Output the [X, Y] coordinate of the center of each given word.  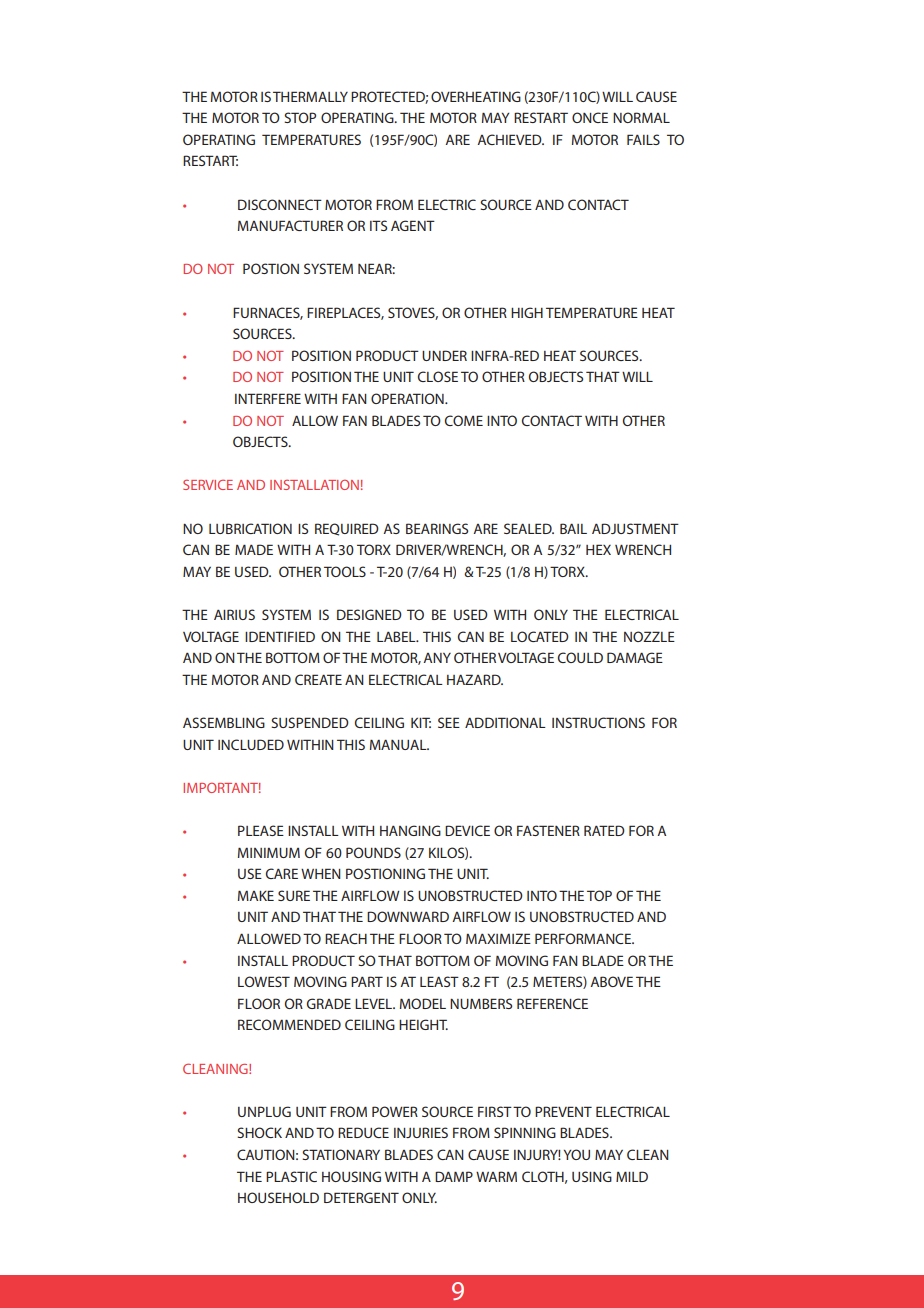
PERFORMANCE [584, 938]
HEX [598, 549]
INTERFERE [268, 398]
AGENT [413, 225]
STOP [300, 117]
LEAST [439, 981]
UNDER [444, 355]
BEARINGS [437, 528]
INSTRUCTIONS [598, 722]
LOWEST [264, 981]
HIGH [527, 312]
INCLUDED [251, 744]
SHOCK [259, 1132]
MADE [254, 549]
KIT [421, 722]
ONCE [590, 117]
